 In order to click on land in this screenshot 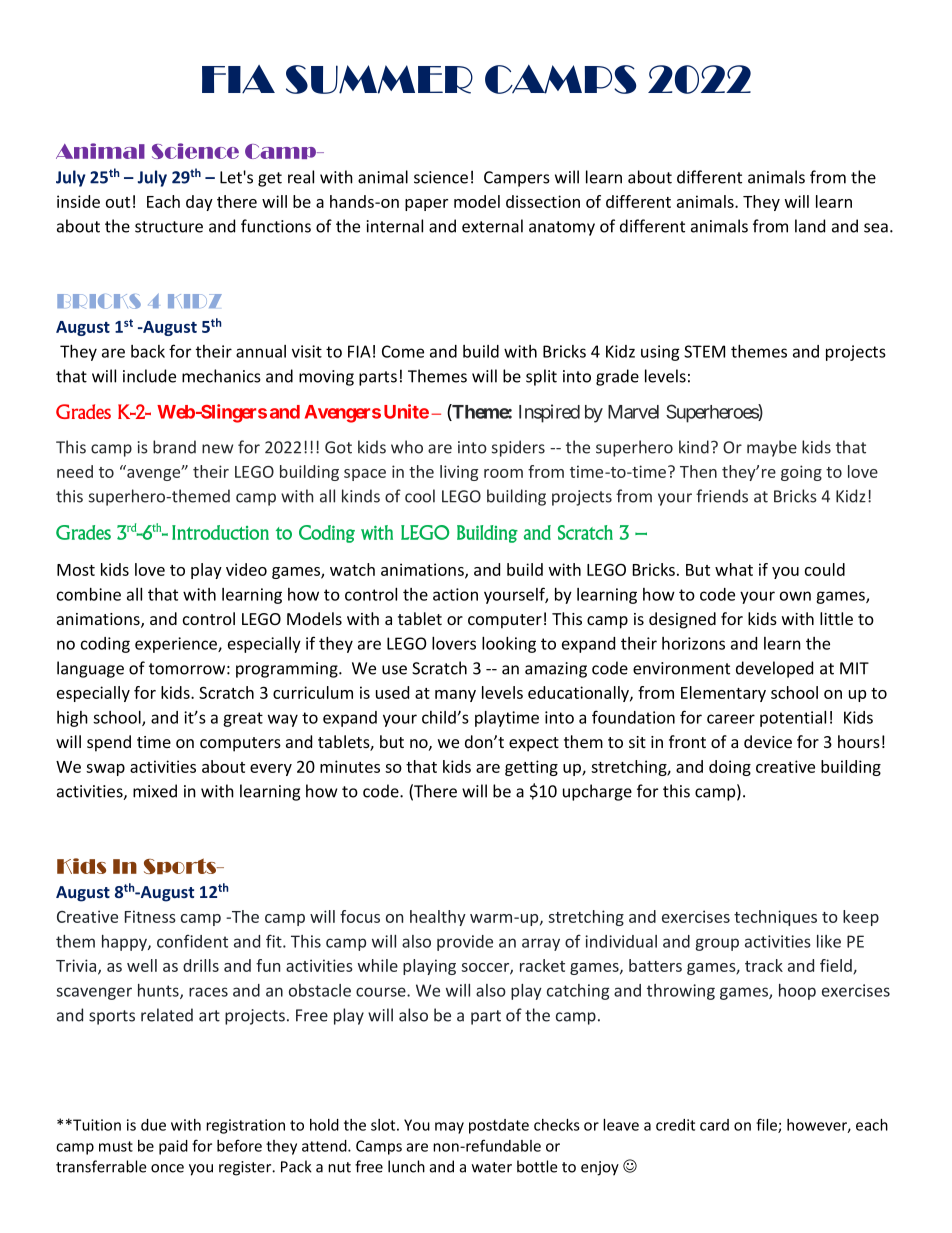, I will do `click(810, 226)`.
